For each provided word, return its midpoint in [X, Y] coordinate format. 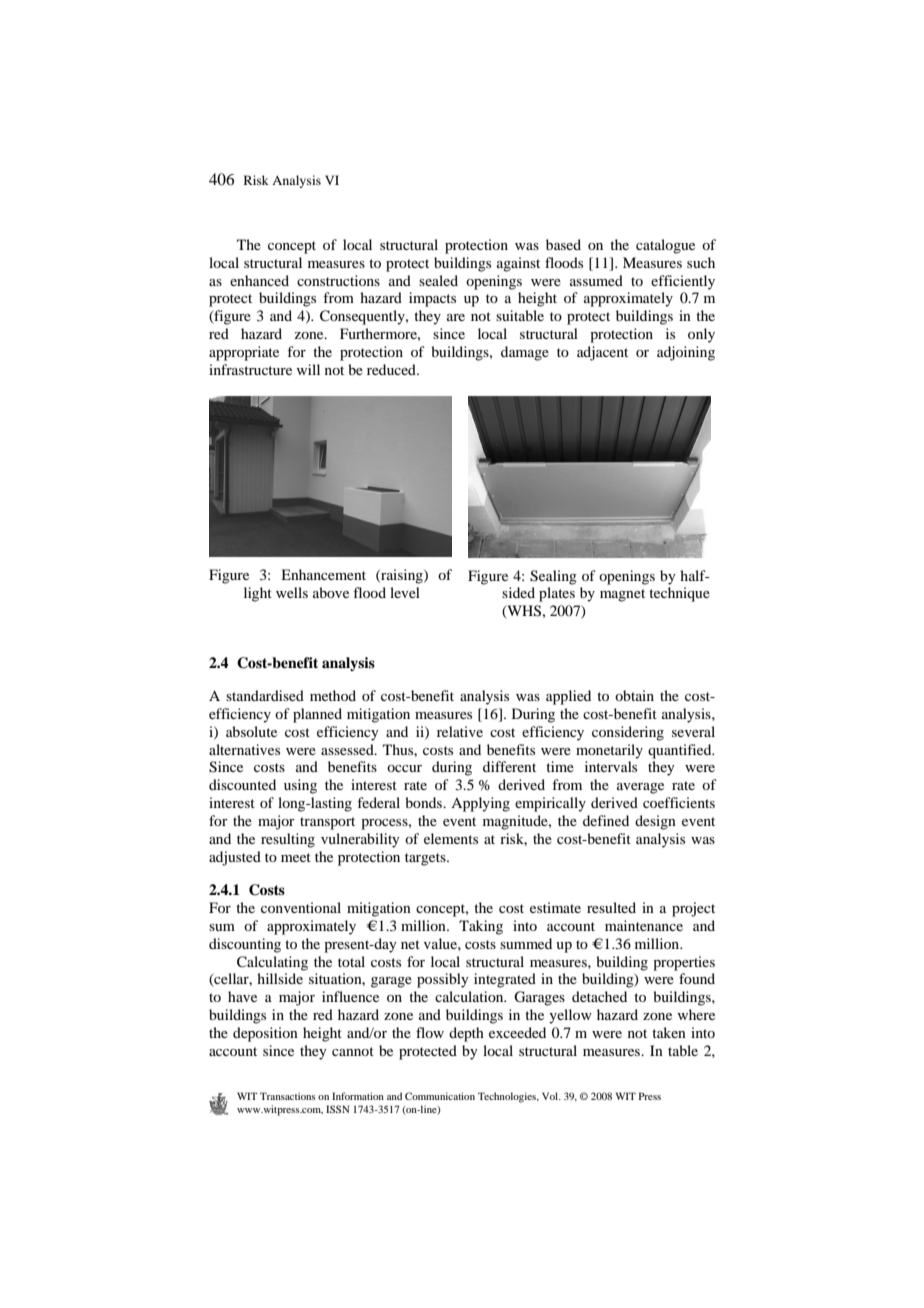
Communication [440, 1096]
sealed [438, 280]
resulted [611, 907]
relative [460, 731]
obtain [634, 695]
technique [679, 594]
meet [296, 857]
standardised [265, 695]
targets [426, 859]
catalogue [665, 246]
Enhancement [323, 574]
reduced [392, 369]
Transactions [288, 1096]
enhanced [259, 280]
